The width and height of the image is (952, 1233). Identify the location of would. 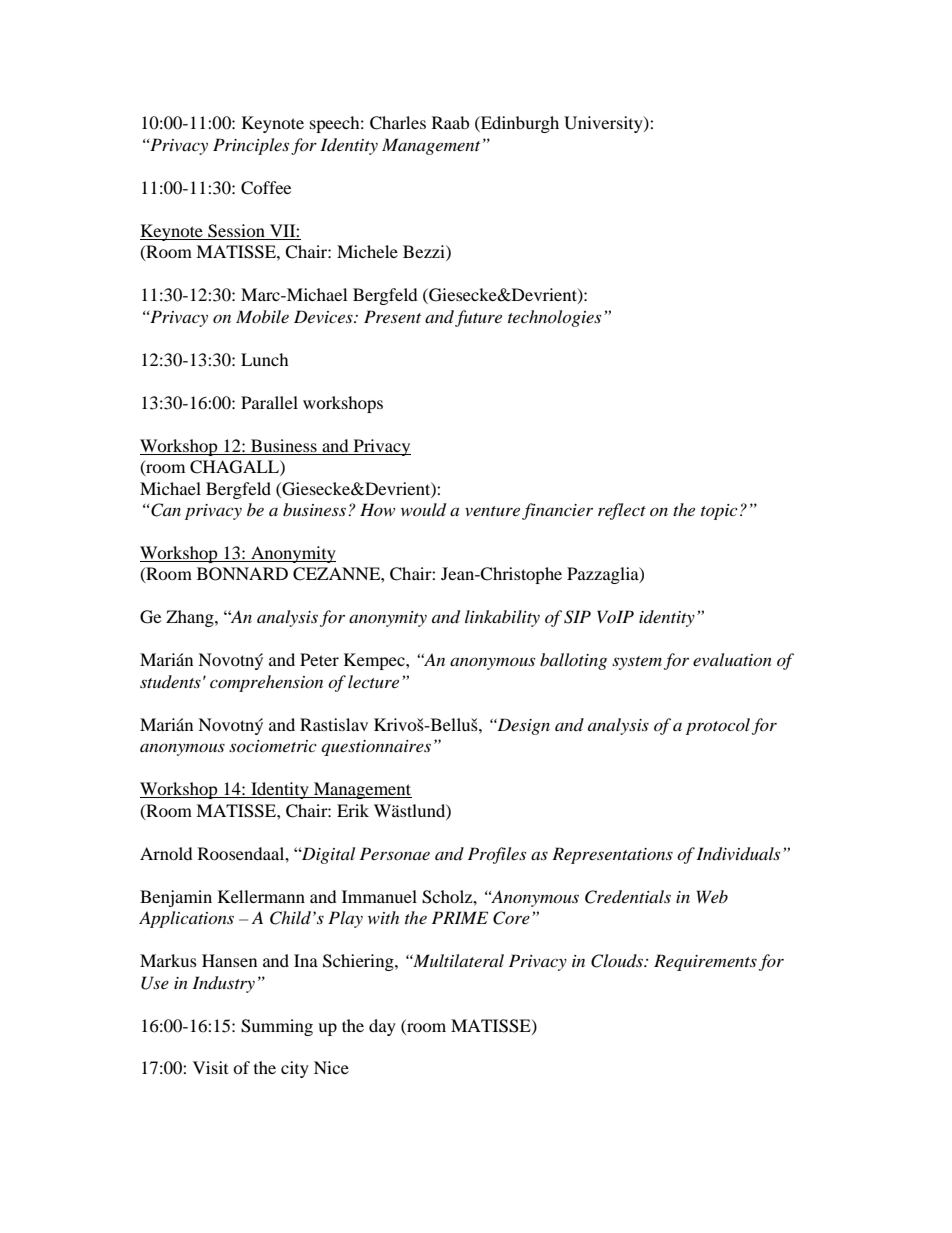
(423, 510).
